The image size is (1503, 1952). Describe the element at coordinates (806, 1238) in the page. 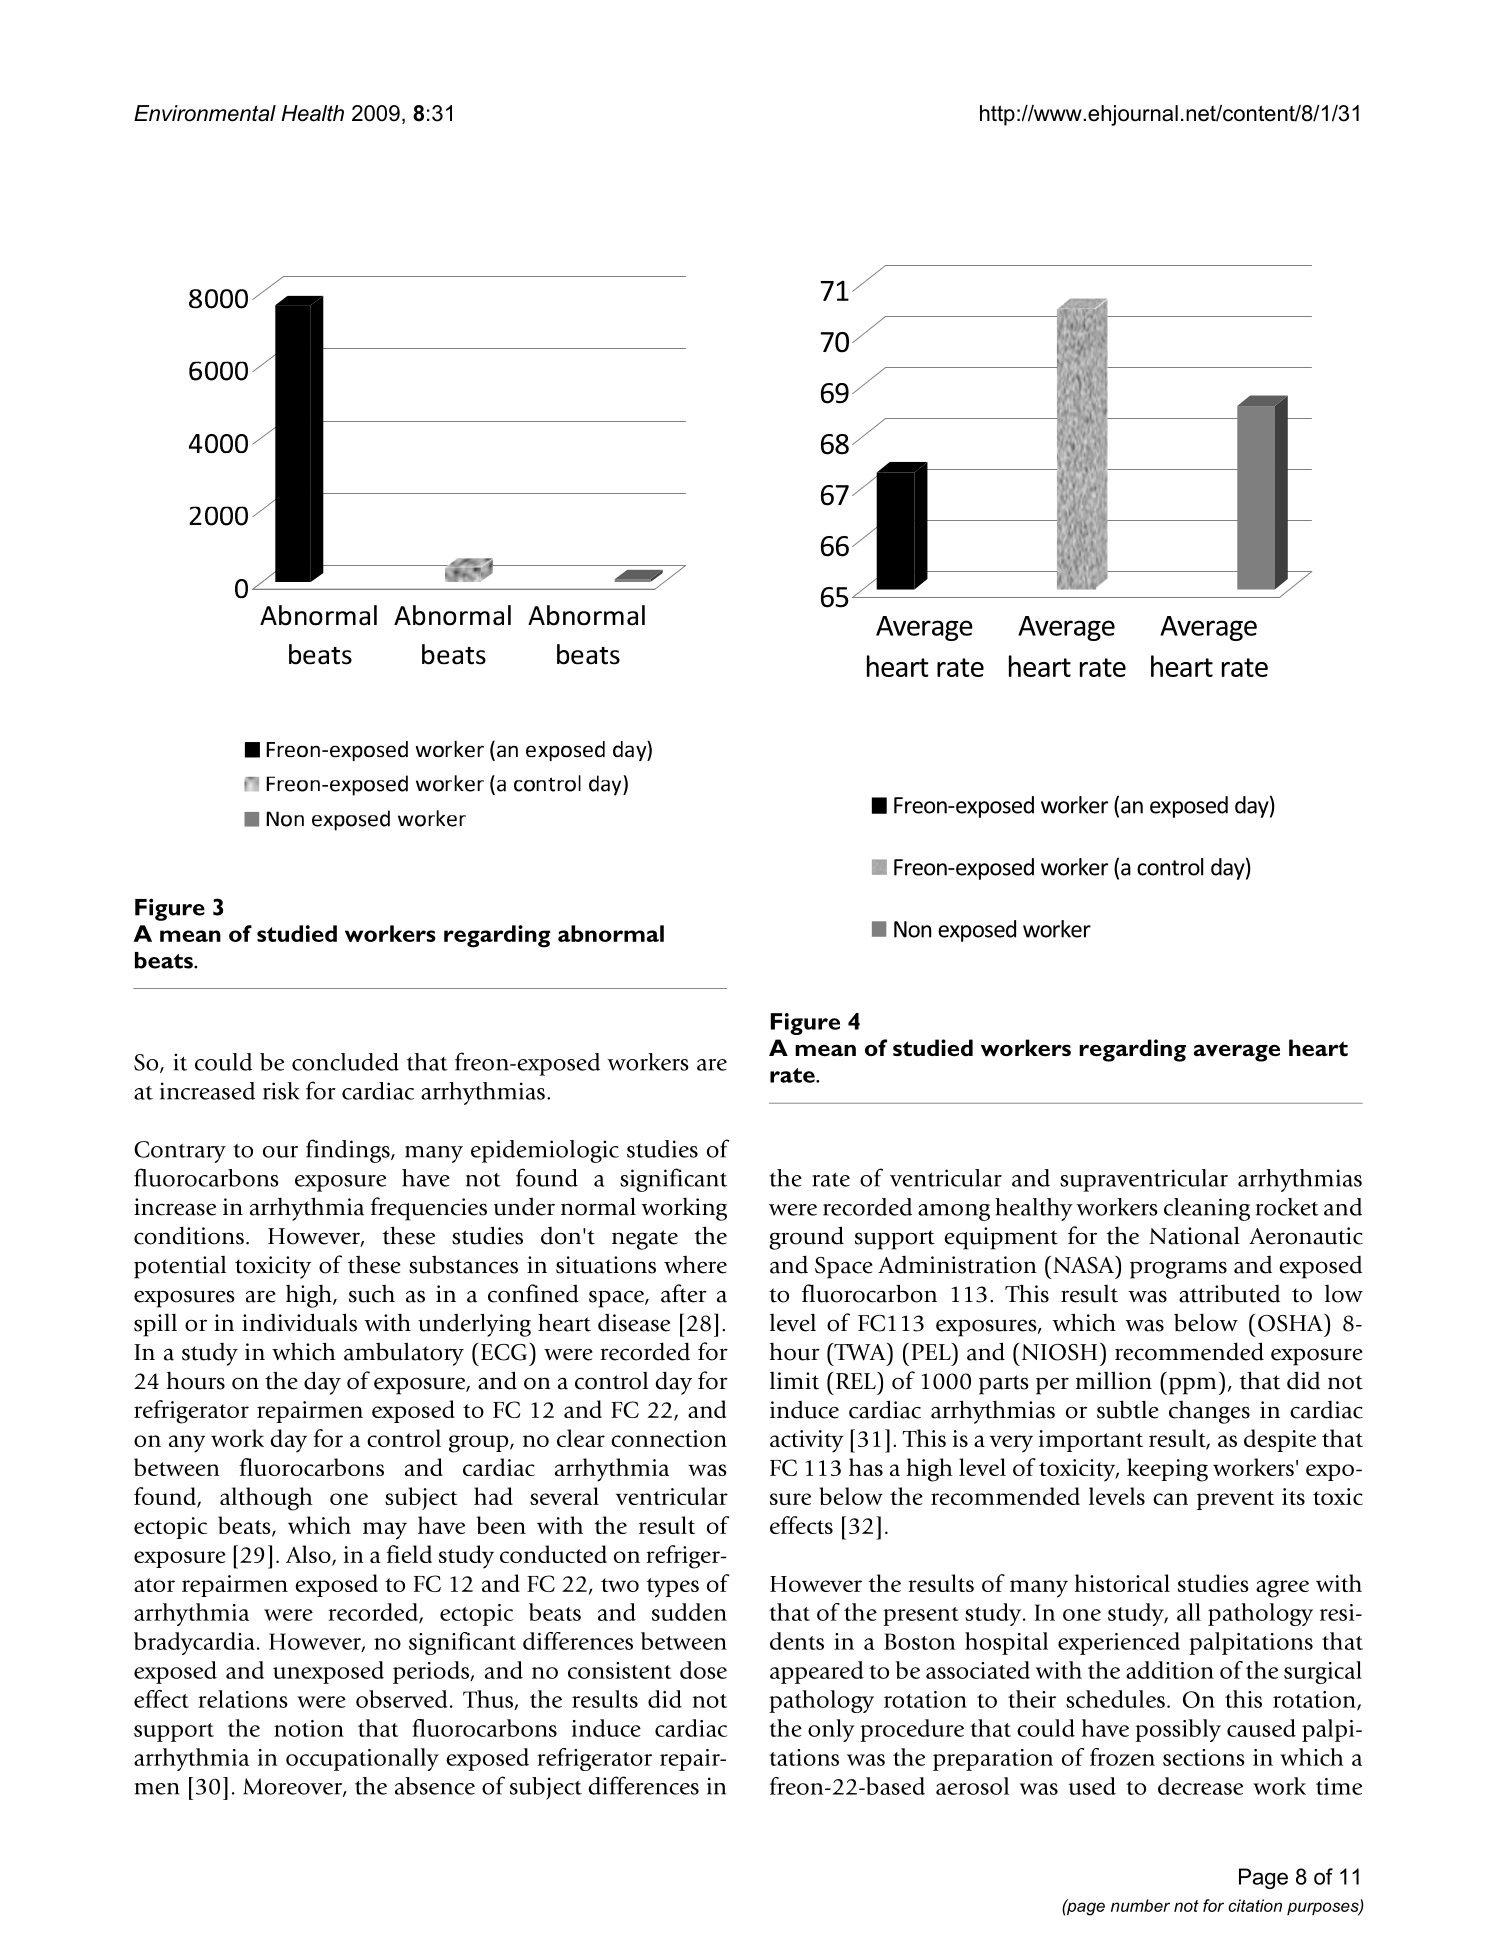

I see `ground` at that location.
